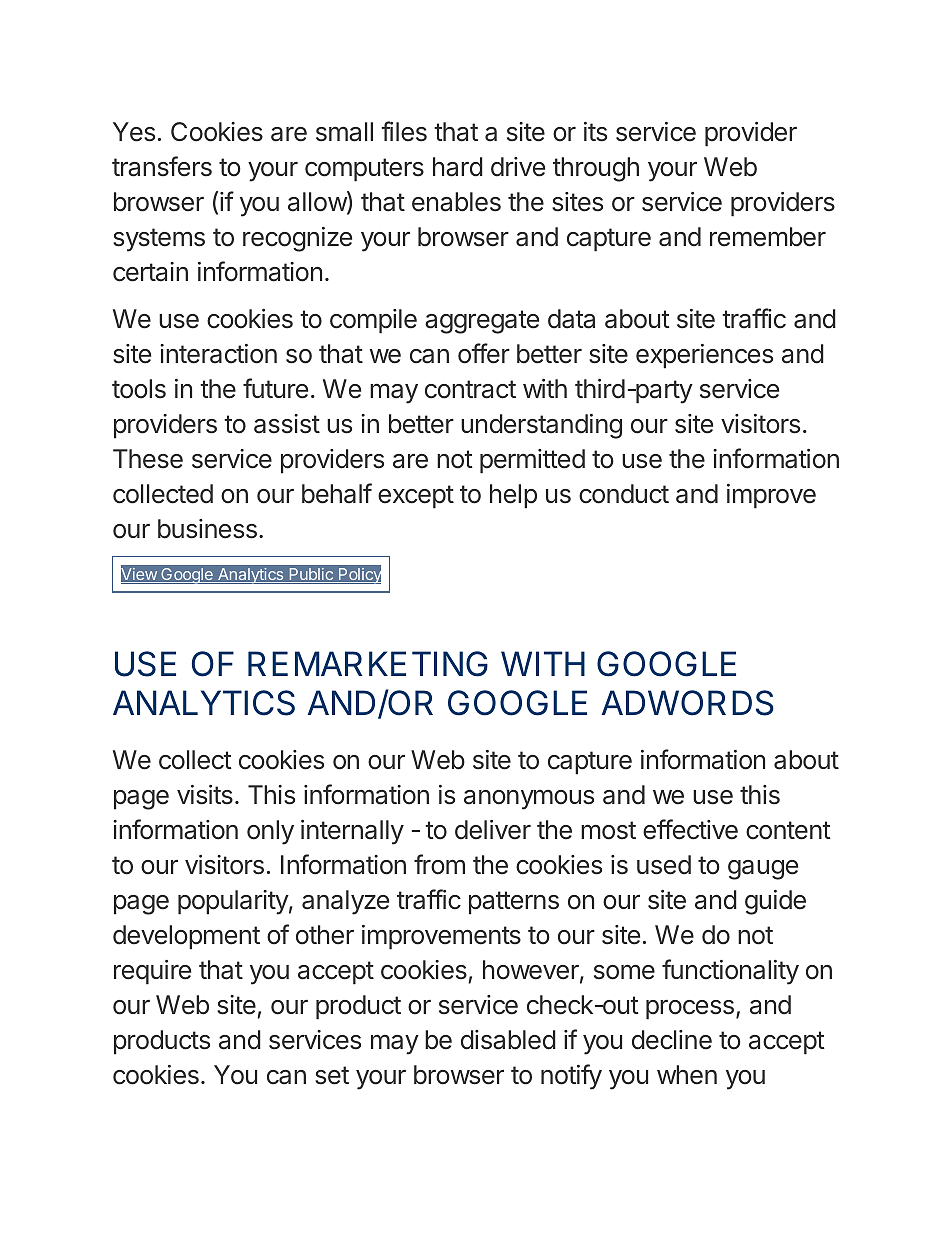 The height and width of the image is (1233, 952). What do you see at coordinates (205, 795) in the image?
I see `visits` at bounding box center [205, 795].
